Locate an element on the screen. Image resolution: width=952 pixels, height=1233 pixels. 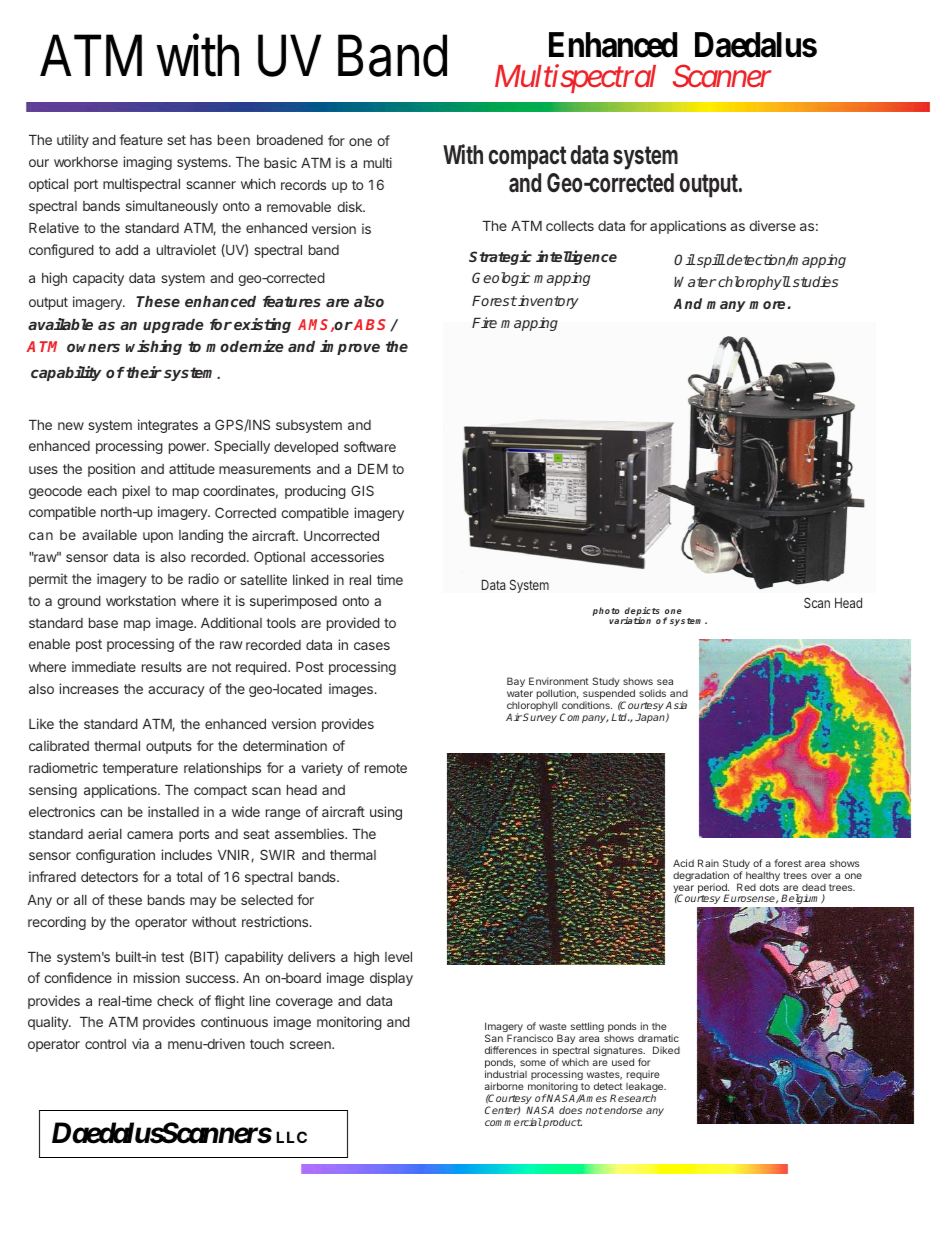
via is located at coordinates (140, 1043).
